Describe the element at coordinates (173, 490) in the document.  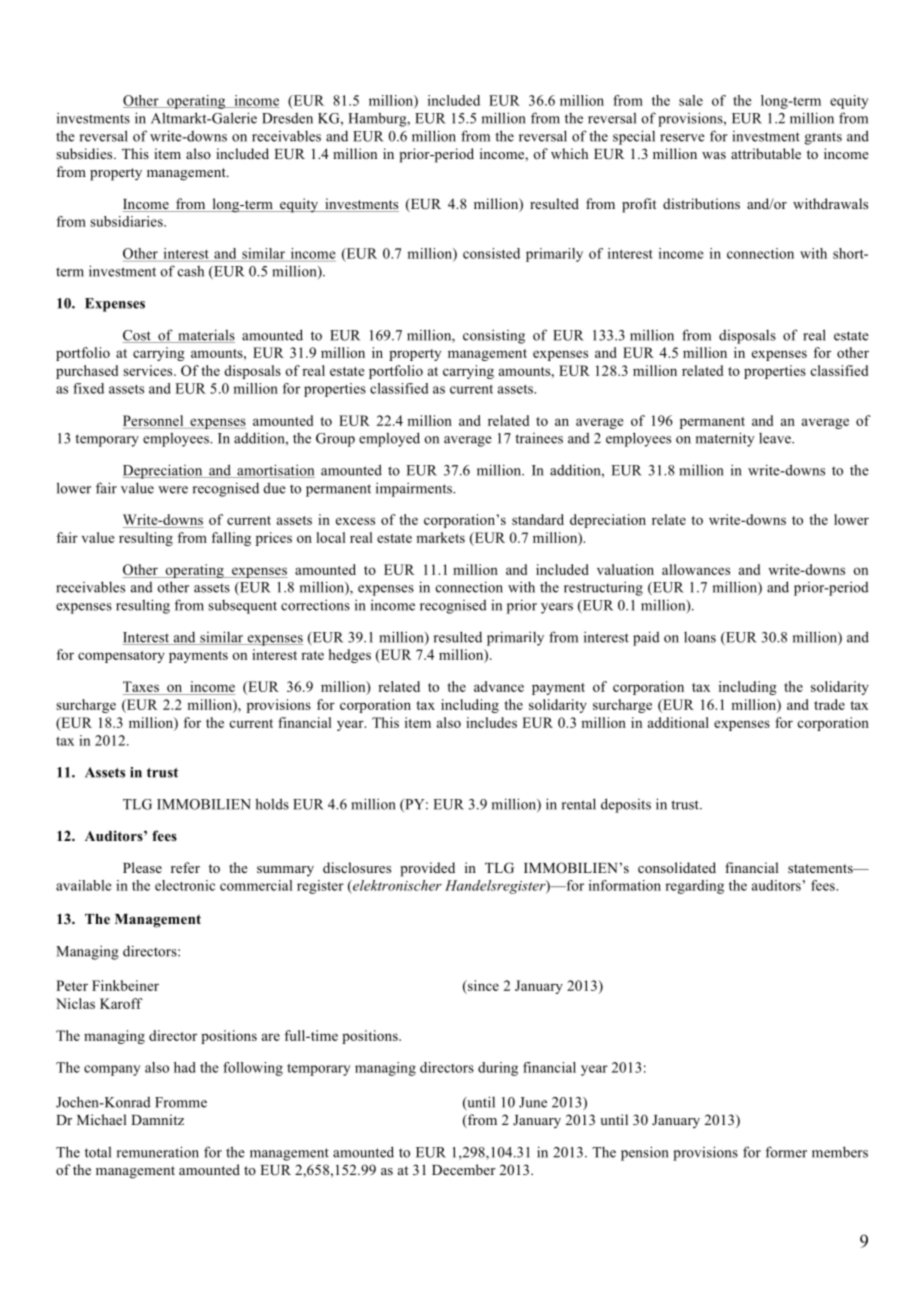
I see `were` at that location.
